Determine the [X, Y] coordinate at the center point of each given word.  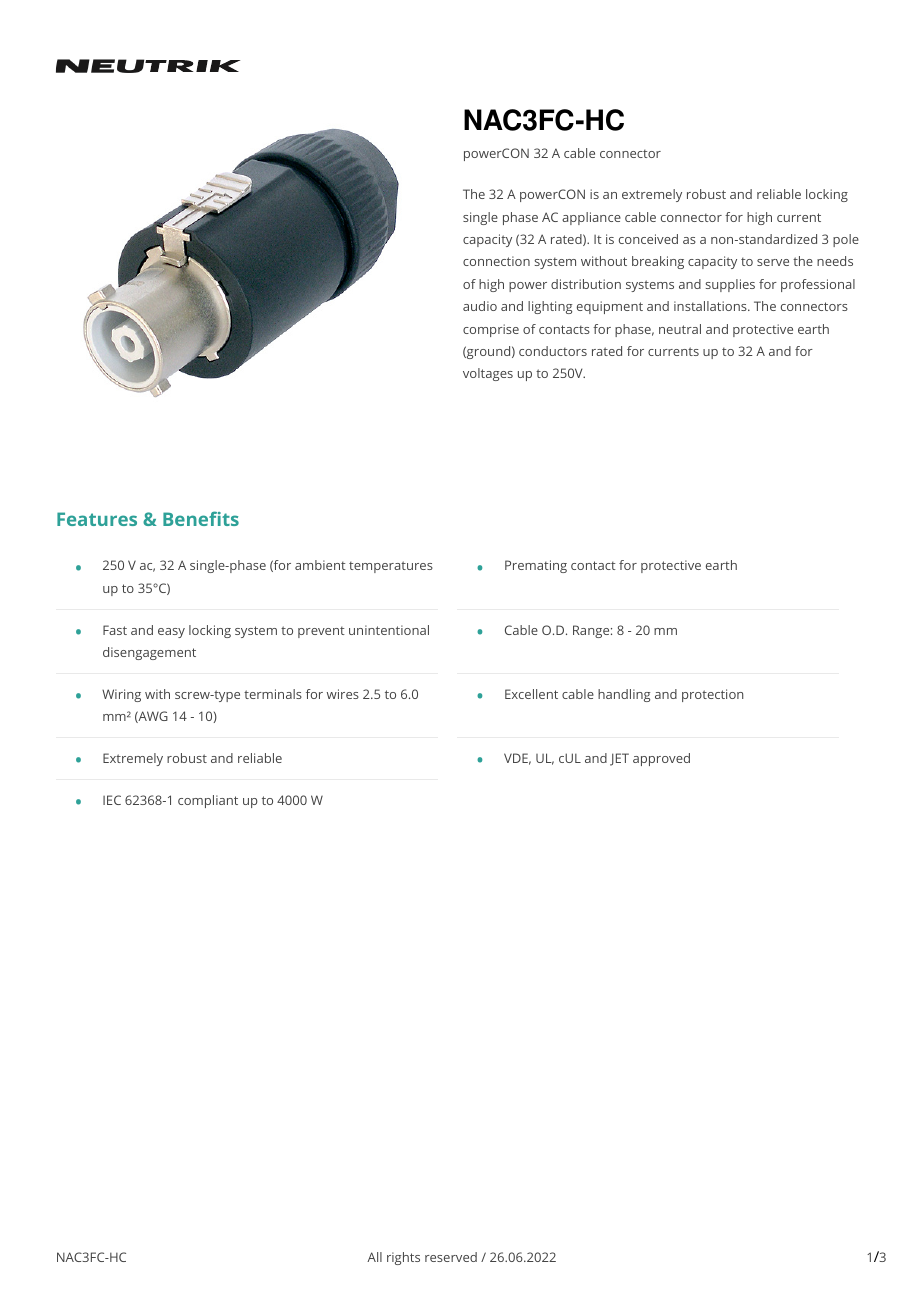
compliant [208, 801]
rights [403, 1258]
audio [480, 306]
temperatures [391, 567]
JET [619, 759]
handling [624, 695]
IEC [112, 800]
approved [661, 759]
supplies [730, 285]
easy [171, 633]
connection [496, 261]
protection [712, 695]
